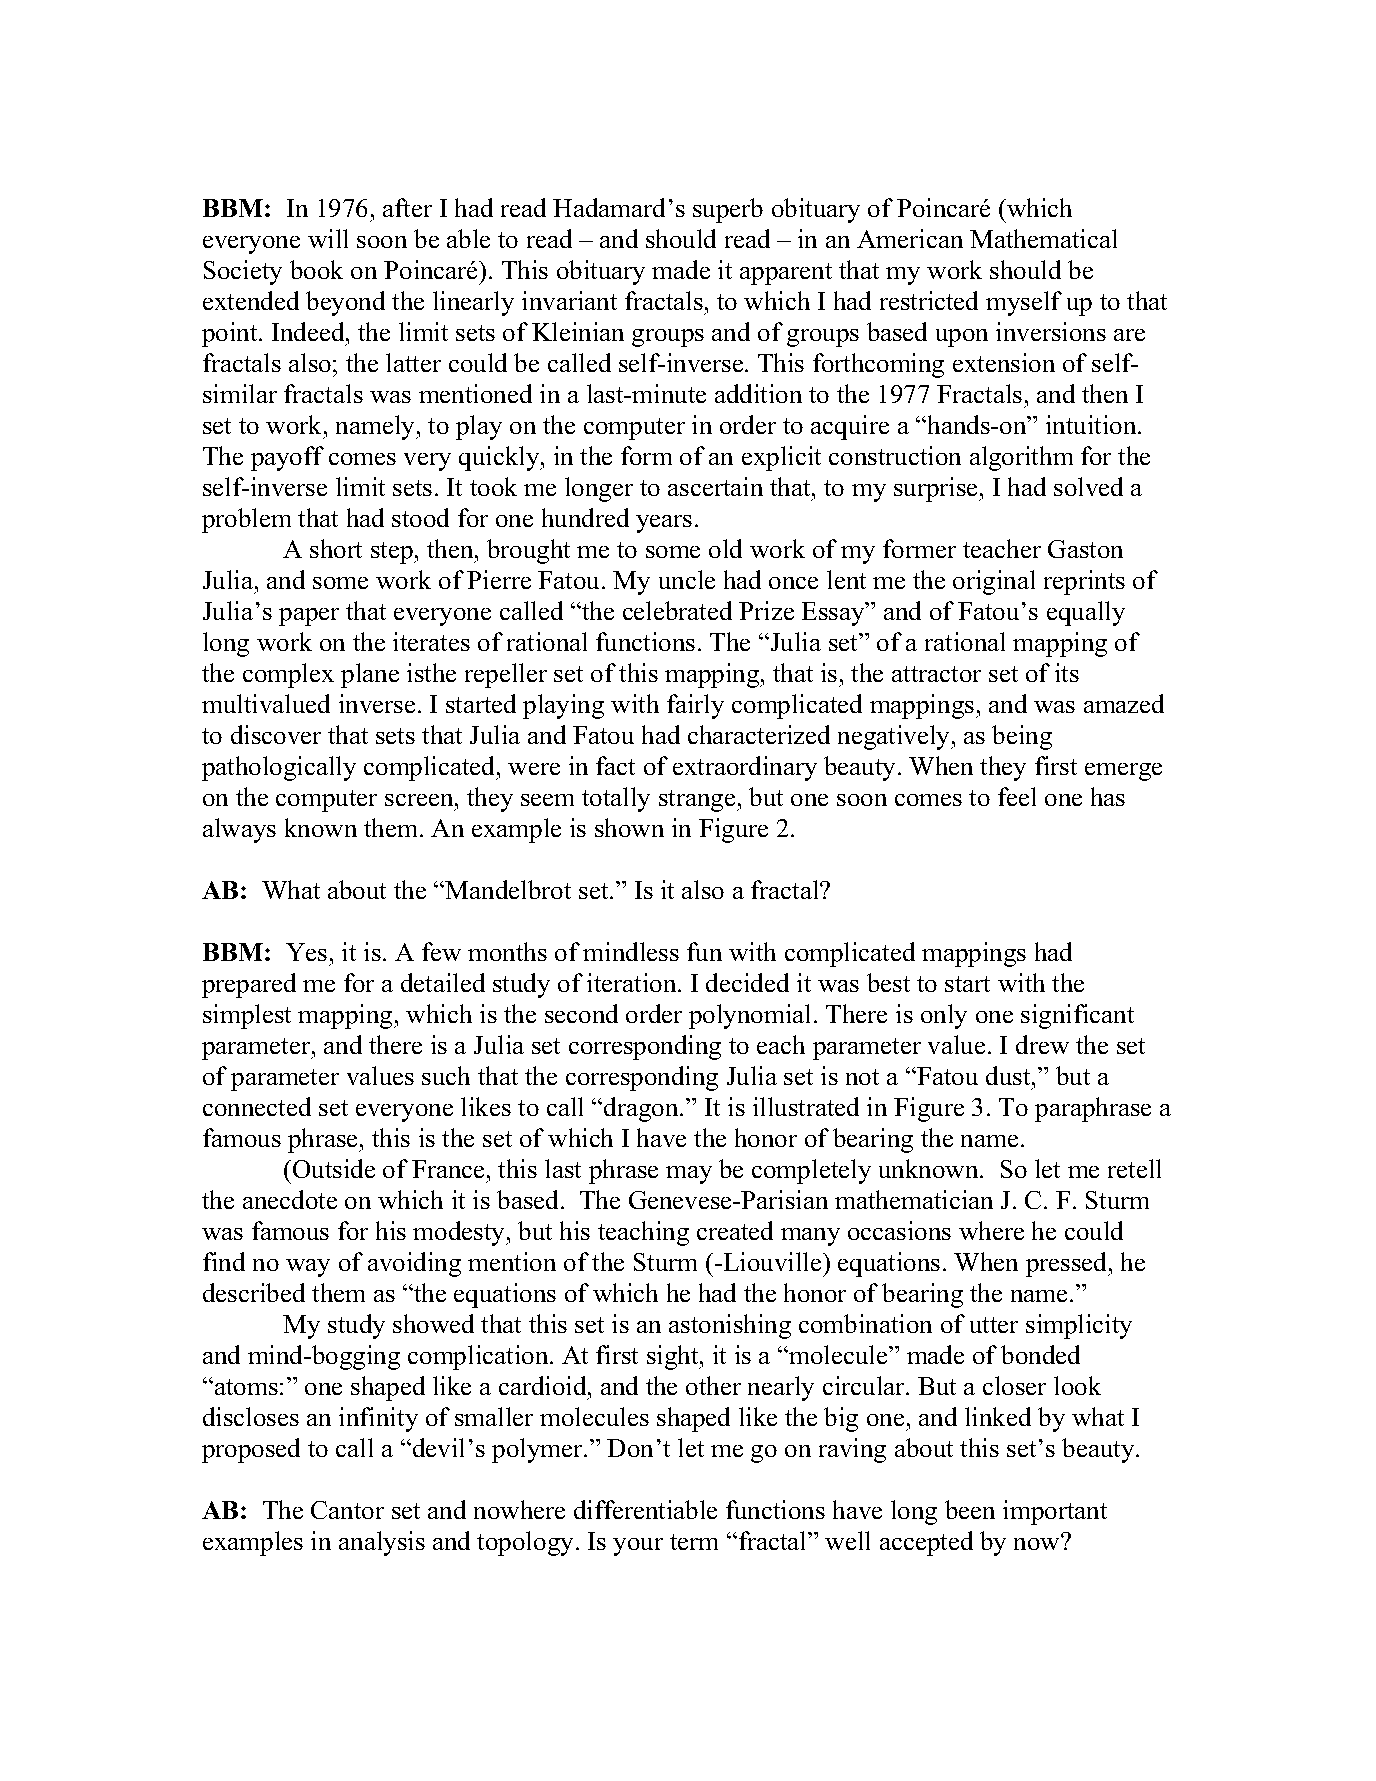 The height and width of the image is (1781, 1376). I want to click on significant, so click(1077, 1016).
